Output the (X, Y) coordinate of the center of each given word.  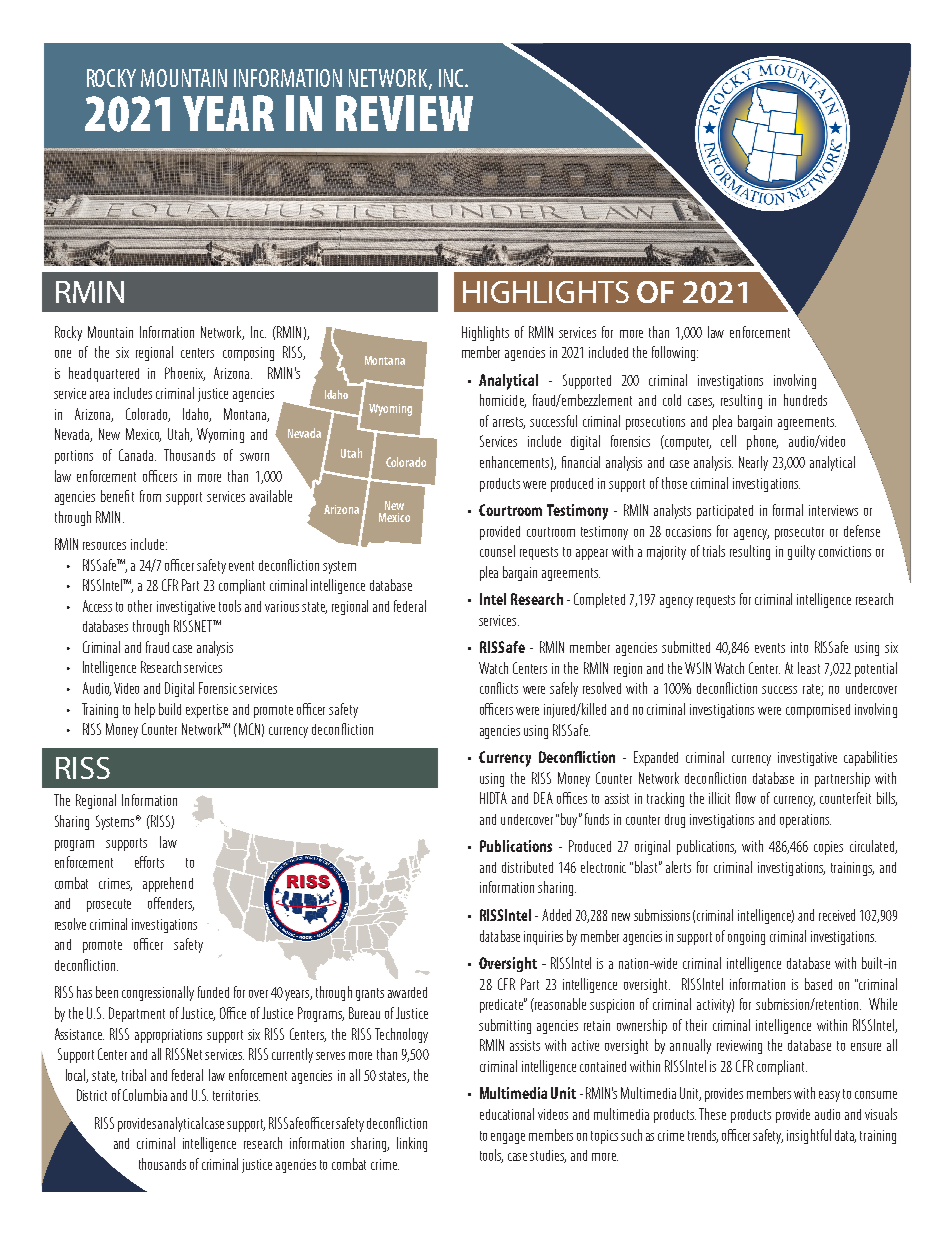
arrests (509, 423)
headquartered (104, 374)
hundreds (805, 400)
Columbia (145, 1095)
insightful (809, 1136)
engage (508, 1138)
